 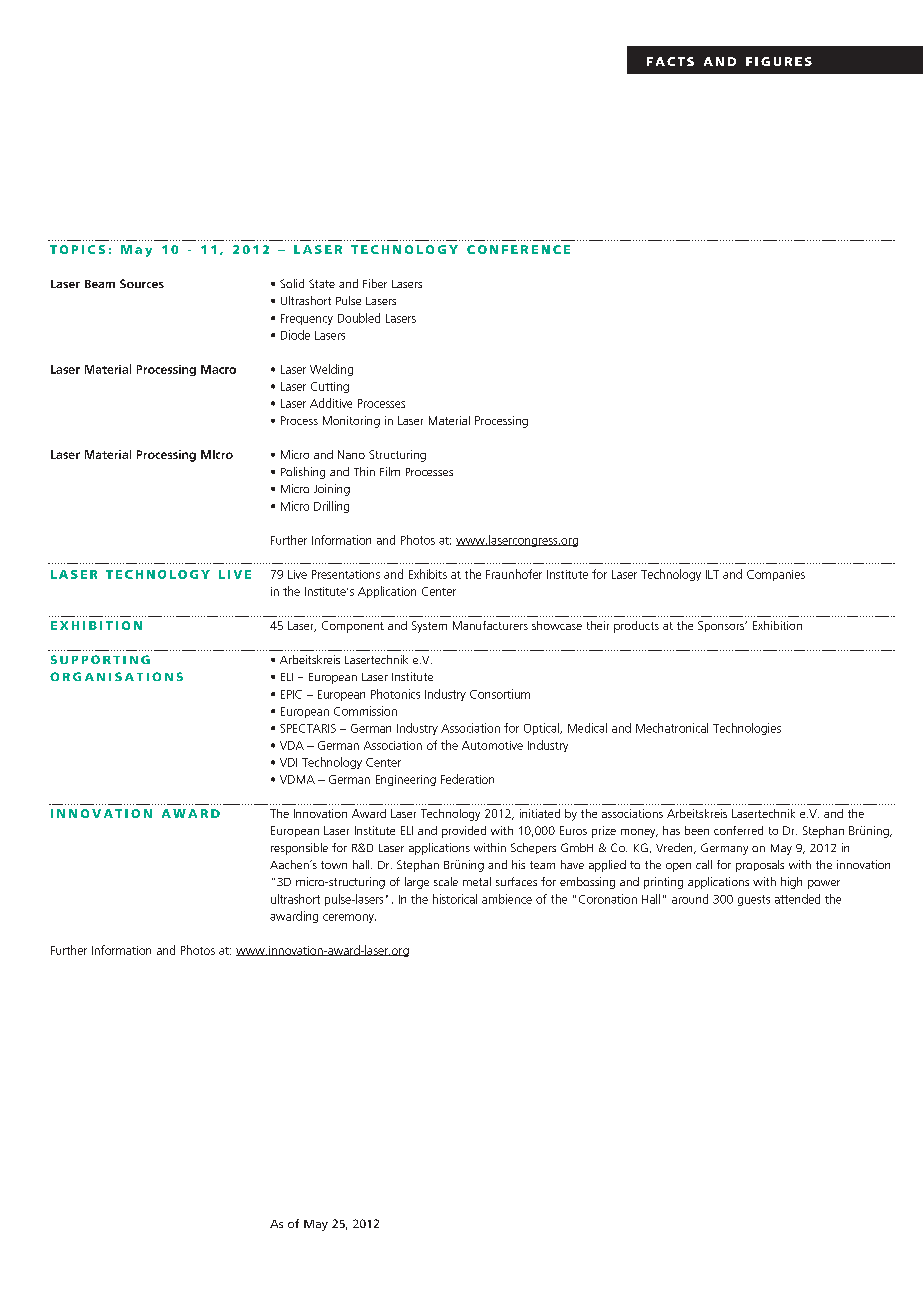 I want to click on Fiber, so click(x=375, y=283).
